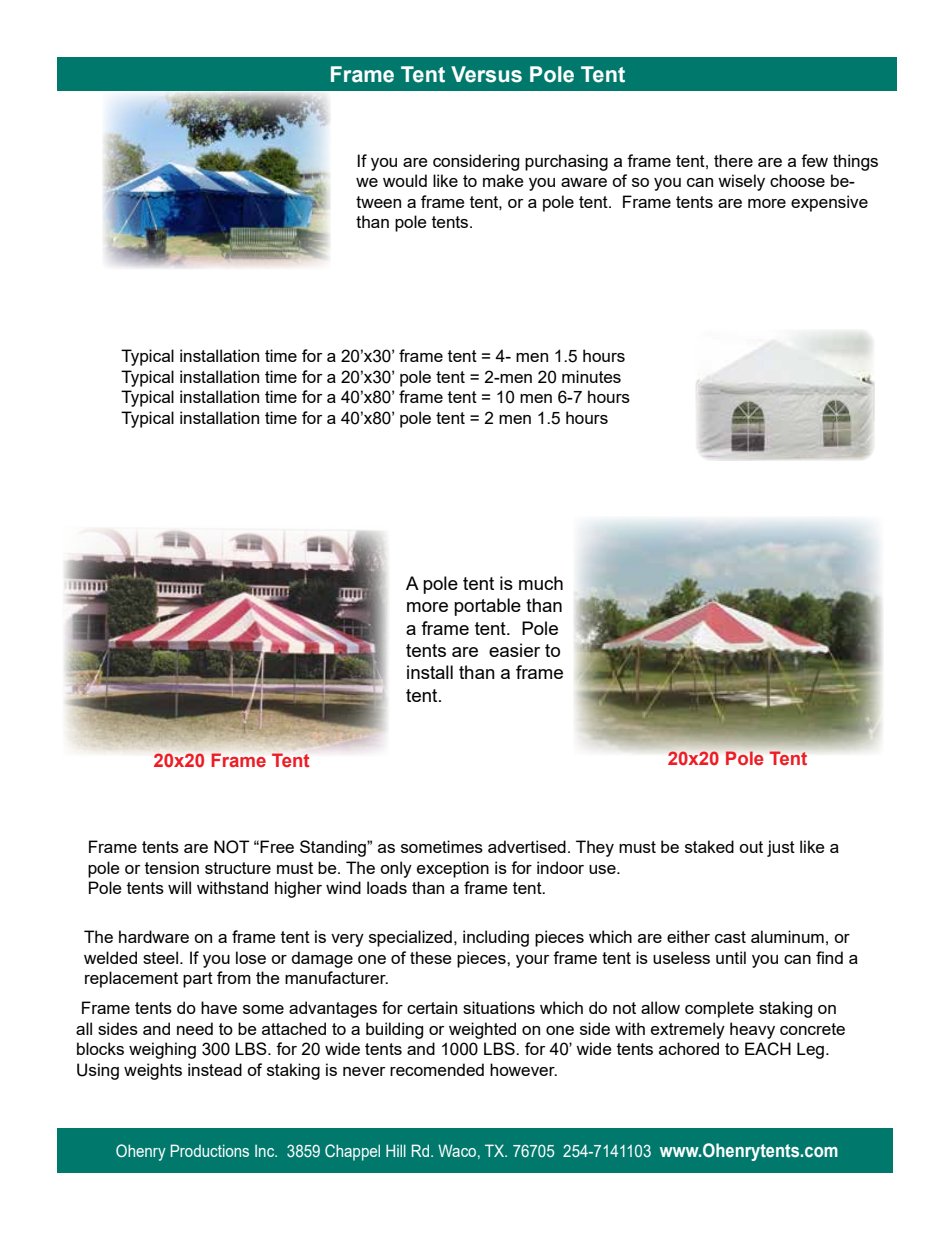 This page has height=1233, width=952. What do you see at coordinates (405, 180) in the page?
I see `would` at bounding box center [405, 180].
